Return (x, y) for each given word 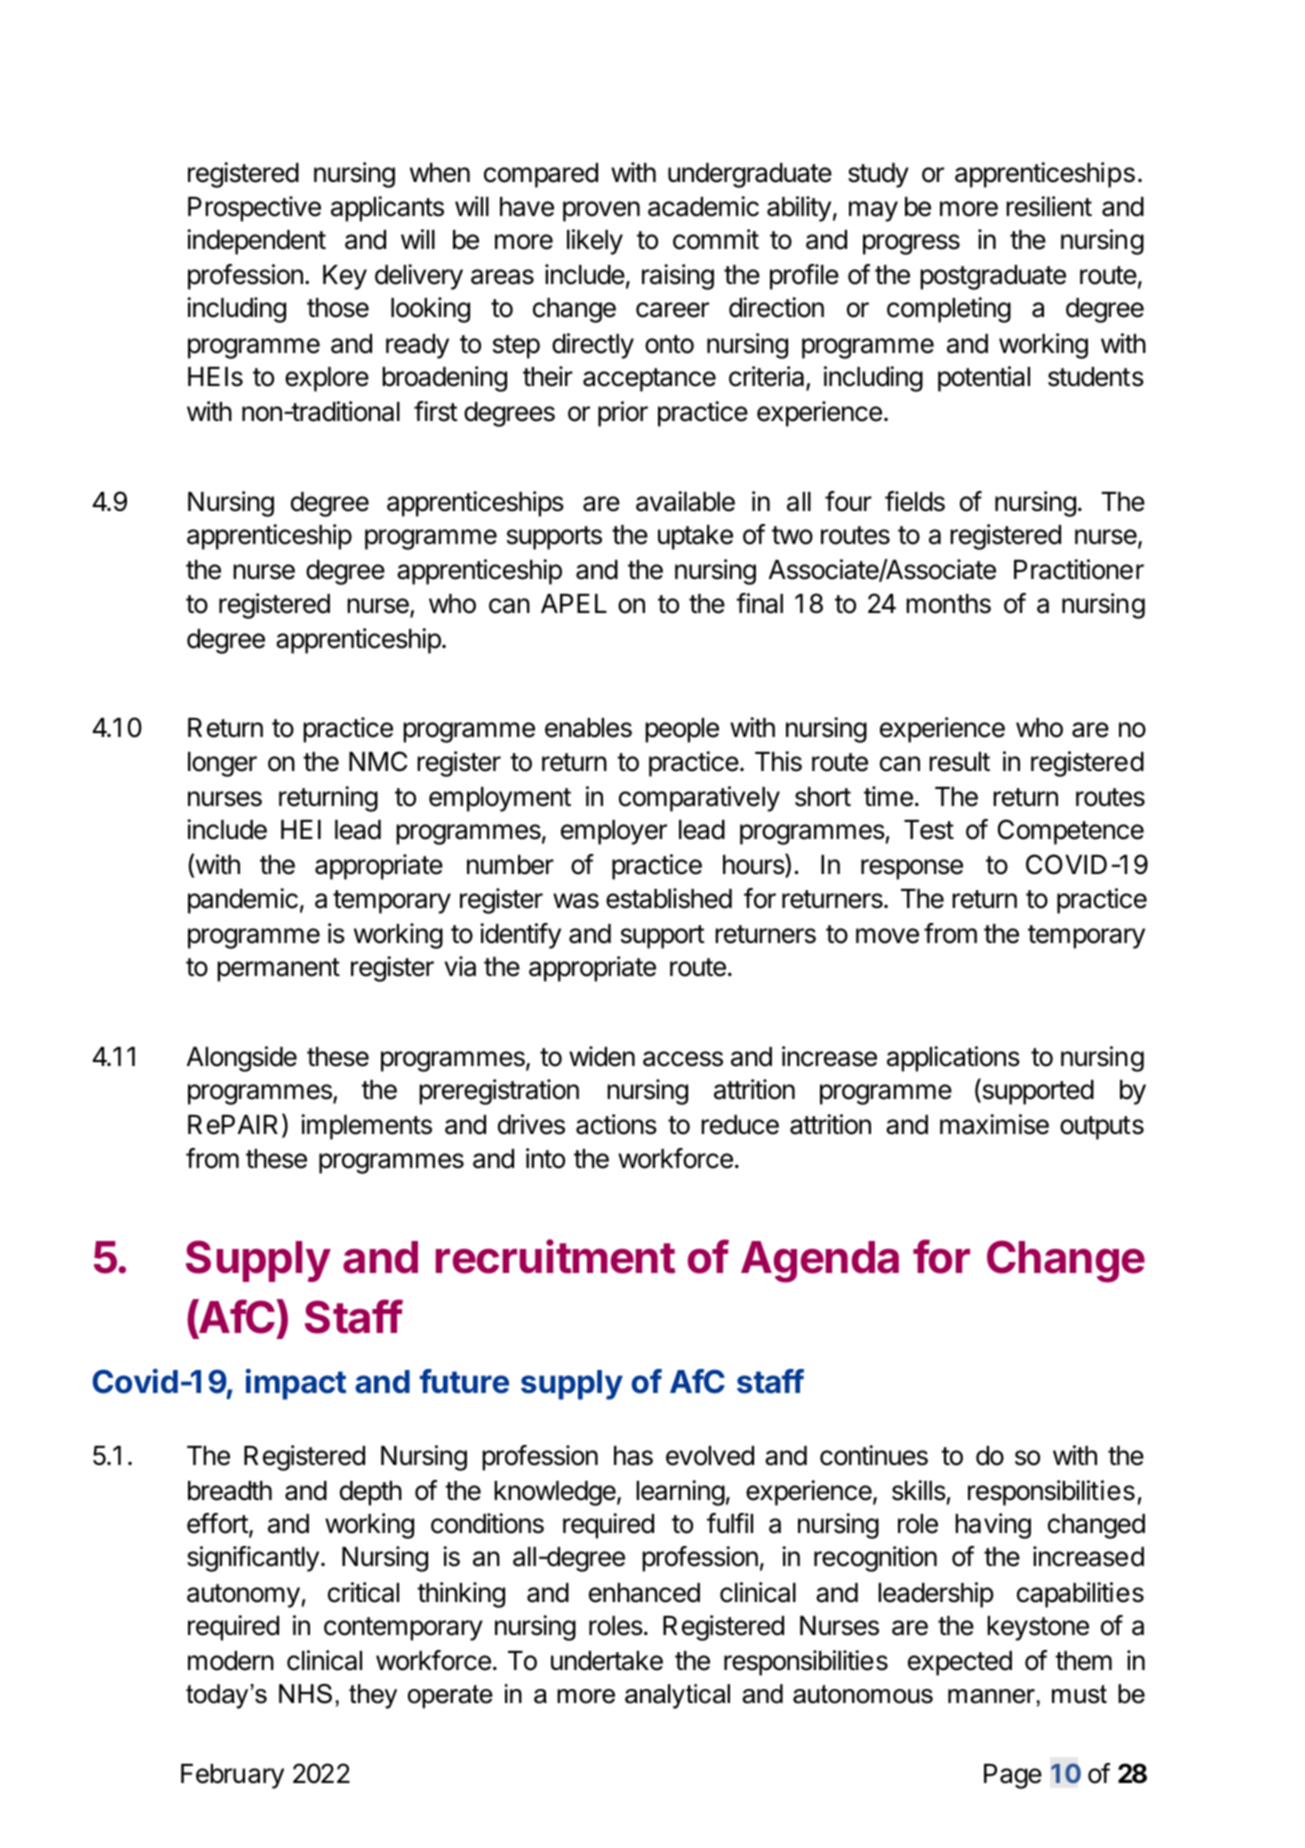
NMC (378, 761)
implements (366, 1127)
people (682, 730)
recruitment (555, 1256)
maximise (994, 1124)
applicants (387, 209)
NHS (305, 1694)
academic (703, 206)
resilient (1049, 206)
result (959, 762)
